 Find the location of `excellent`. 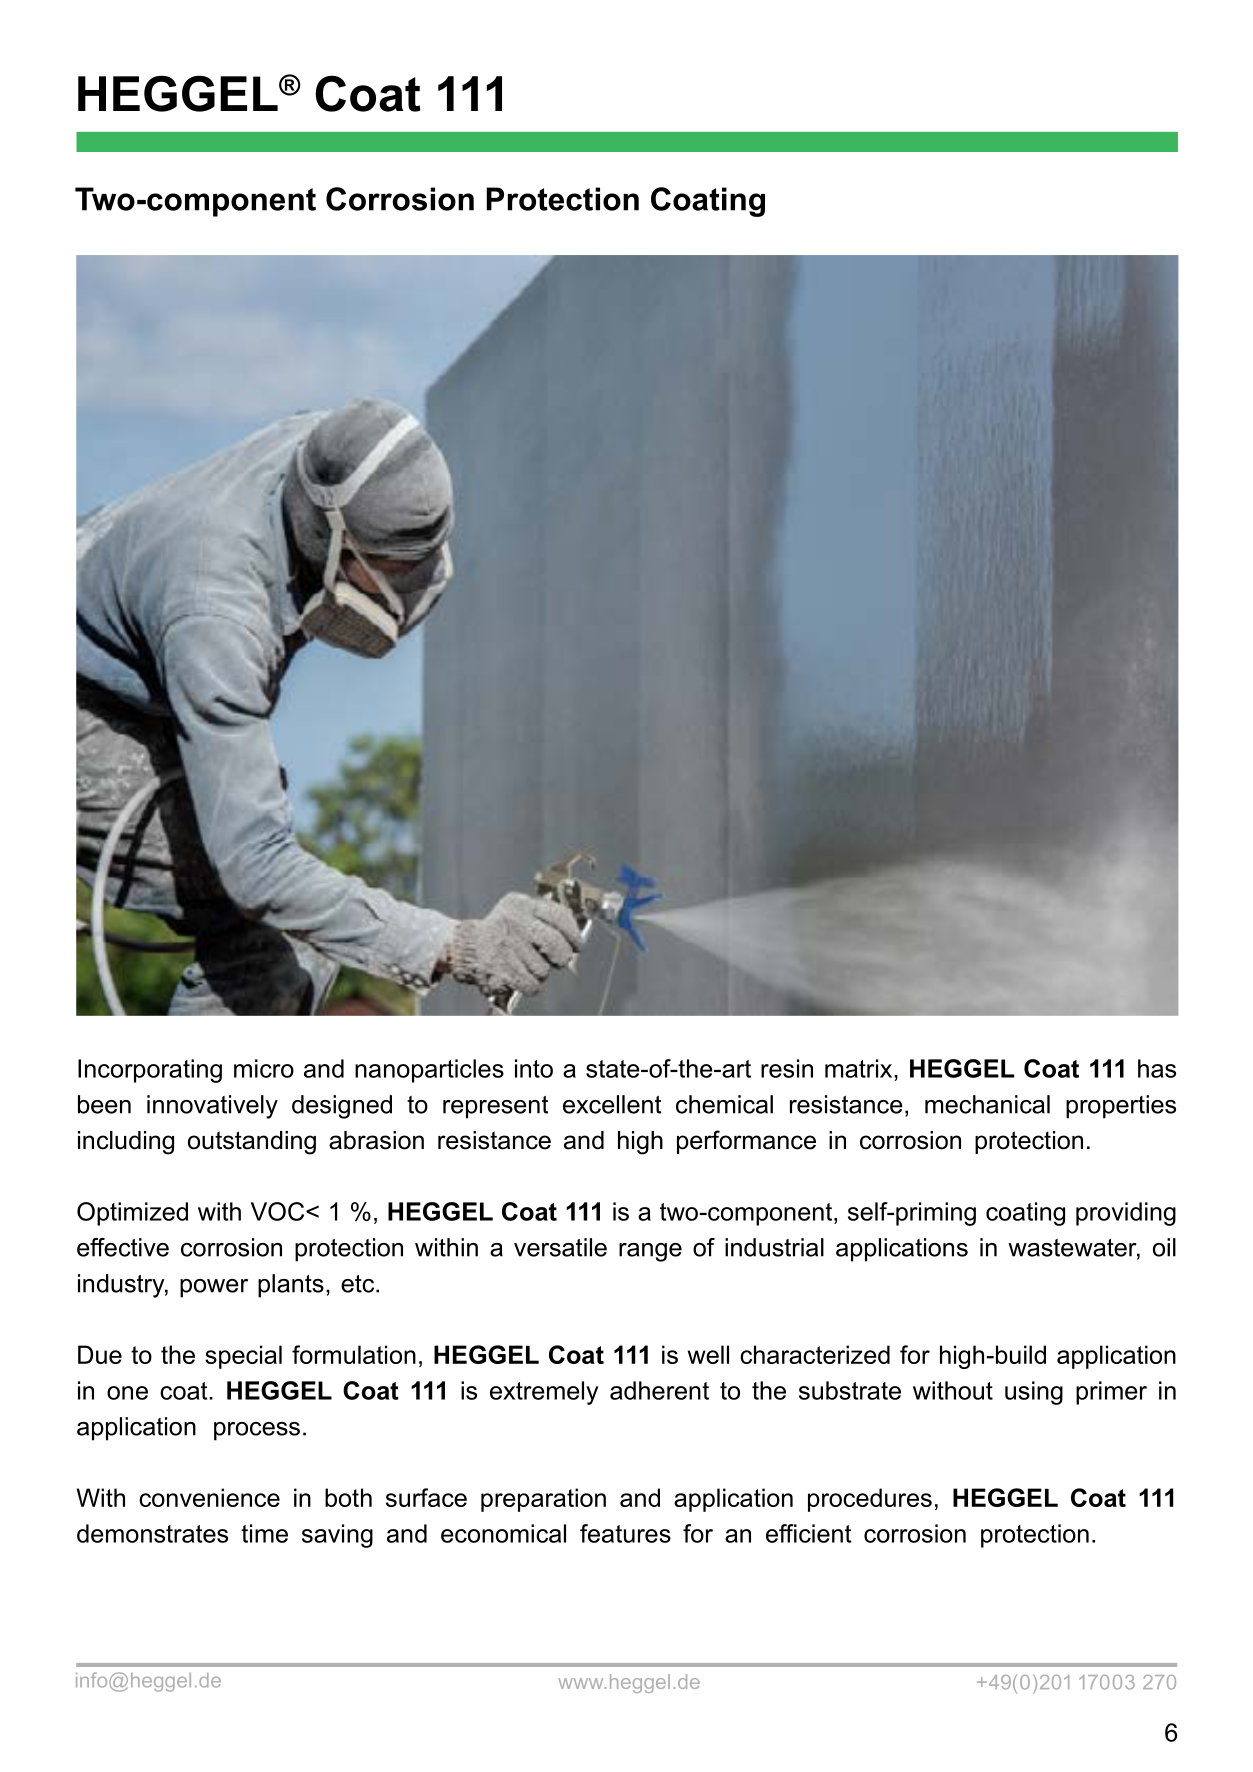

excellent is located at coordinates (612, 1104).
